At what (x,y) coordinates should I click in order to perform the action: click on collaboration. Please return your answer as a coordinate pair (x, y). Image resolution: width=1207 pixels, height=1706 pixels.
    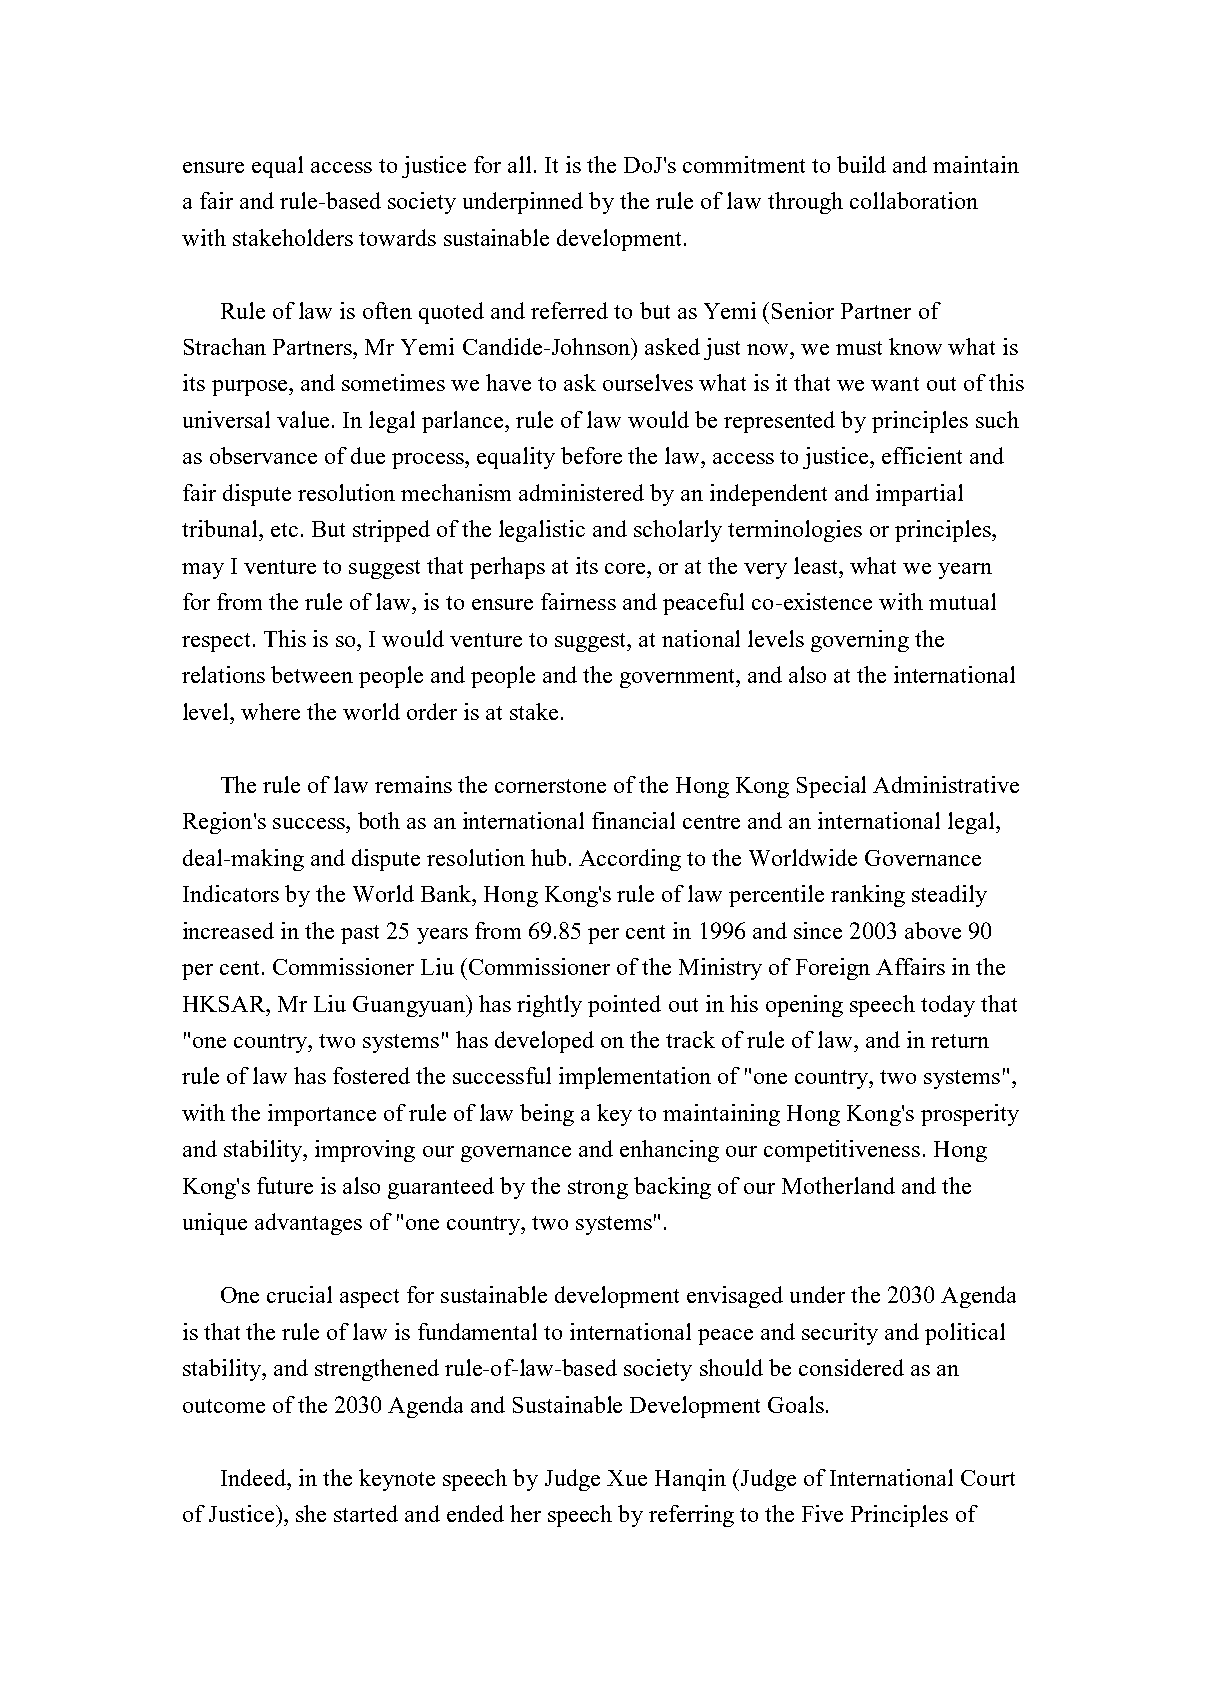
    Looking at the image, I should click on (914, 200).
